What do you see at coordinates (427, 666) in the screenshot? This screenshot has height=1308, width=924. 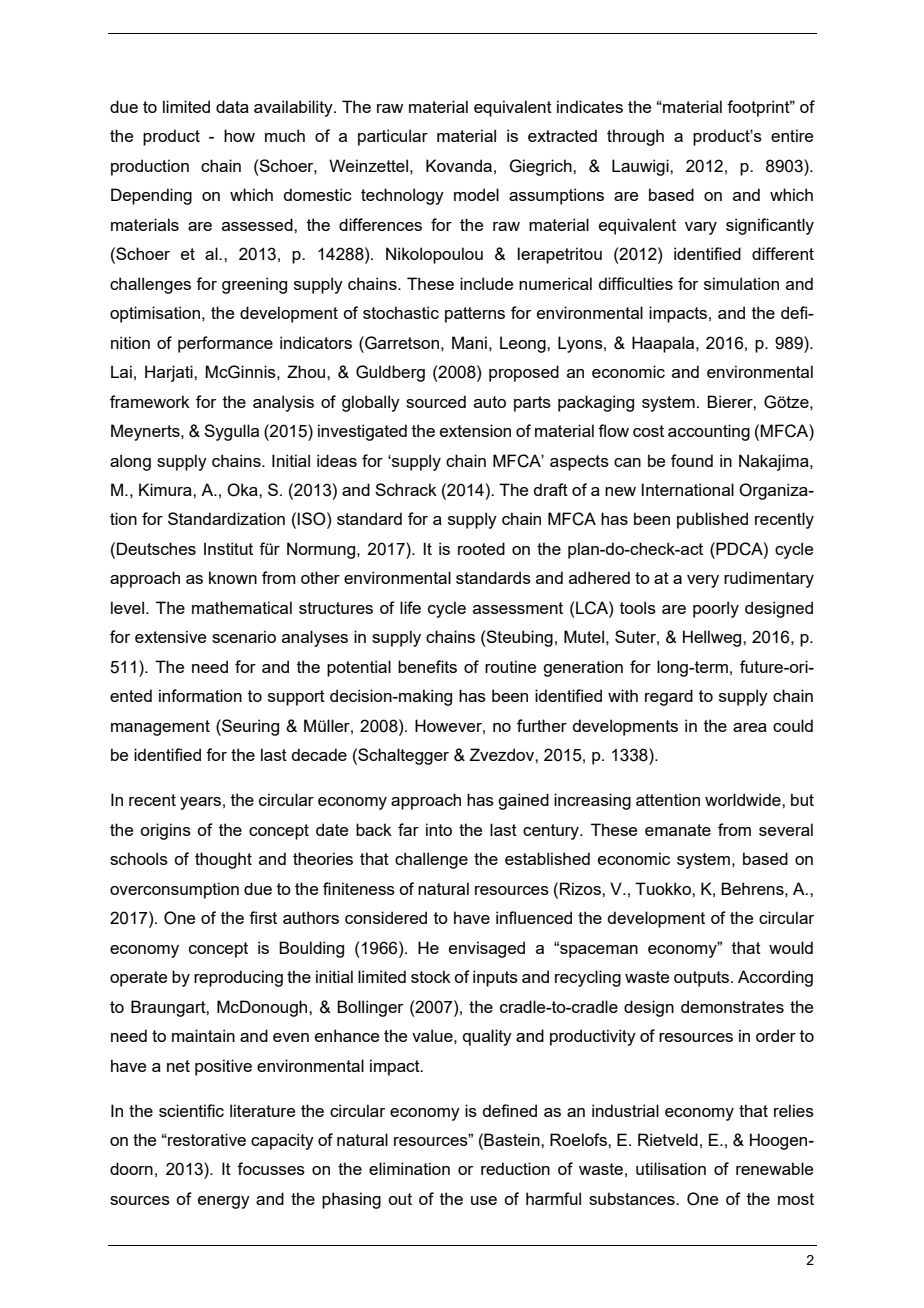 I see `benefits` at bounding box center [427, 666].
